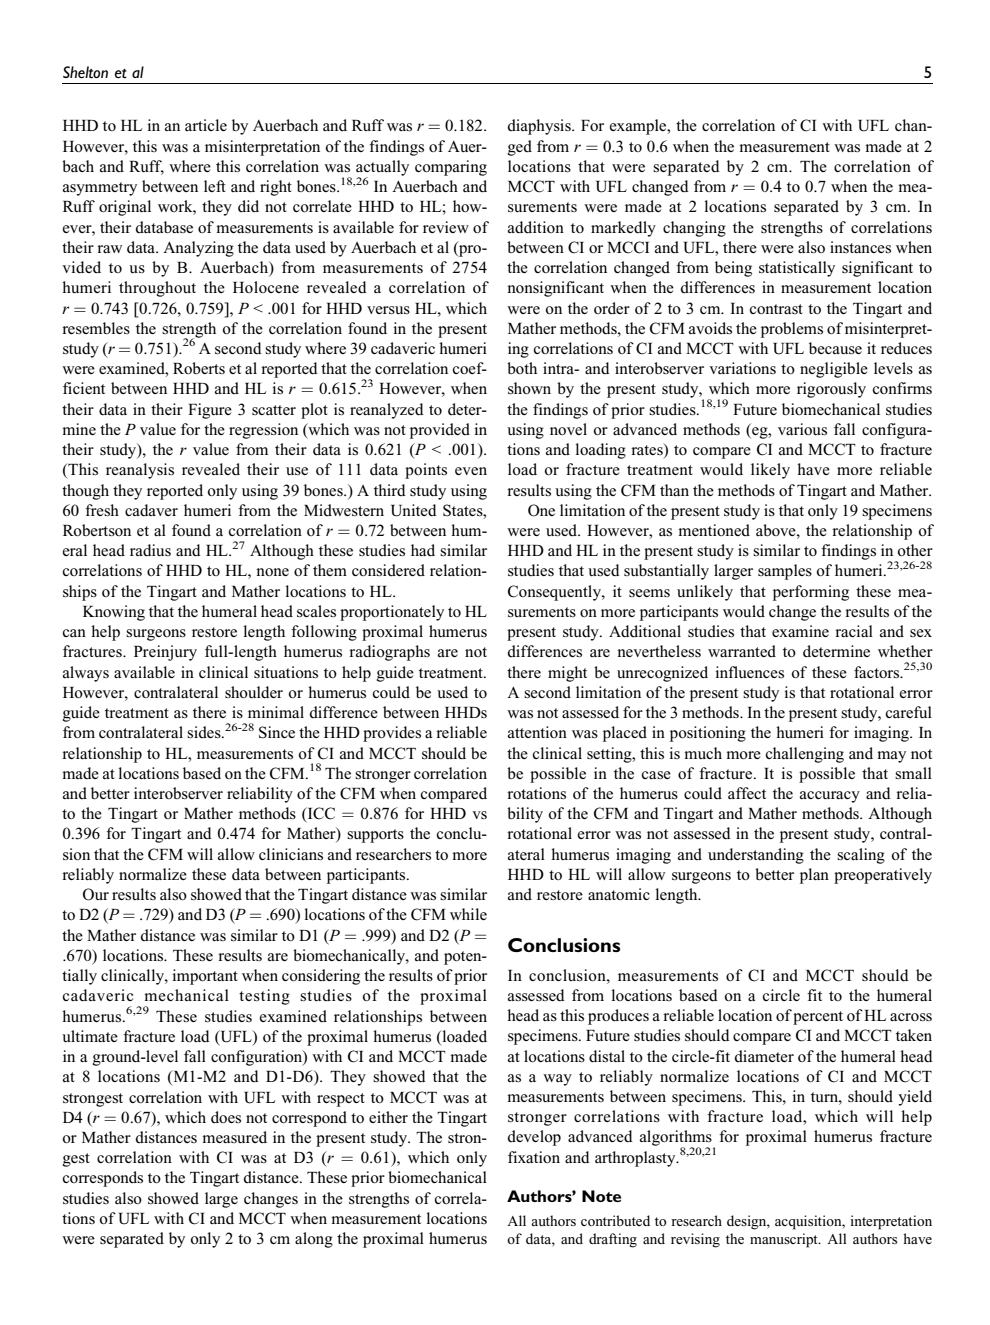 This screenshot has width=990, height=1325. What do you see at coordinates (540, 127) in the screenshot?
I see `diaphysis` at bounding box center [540, 127].
